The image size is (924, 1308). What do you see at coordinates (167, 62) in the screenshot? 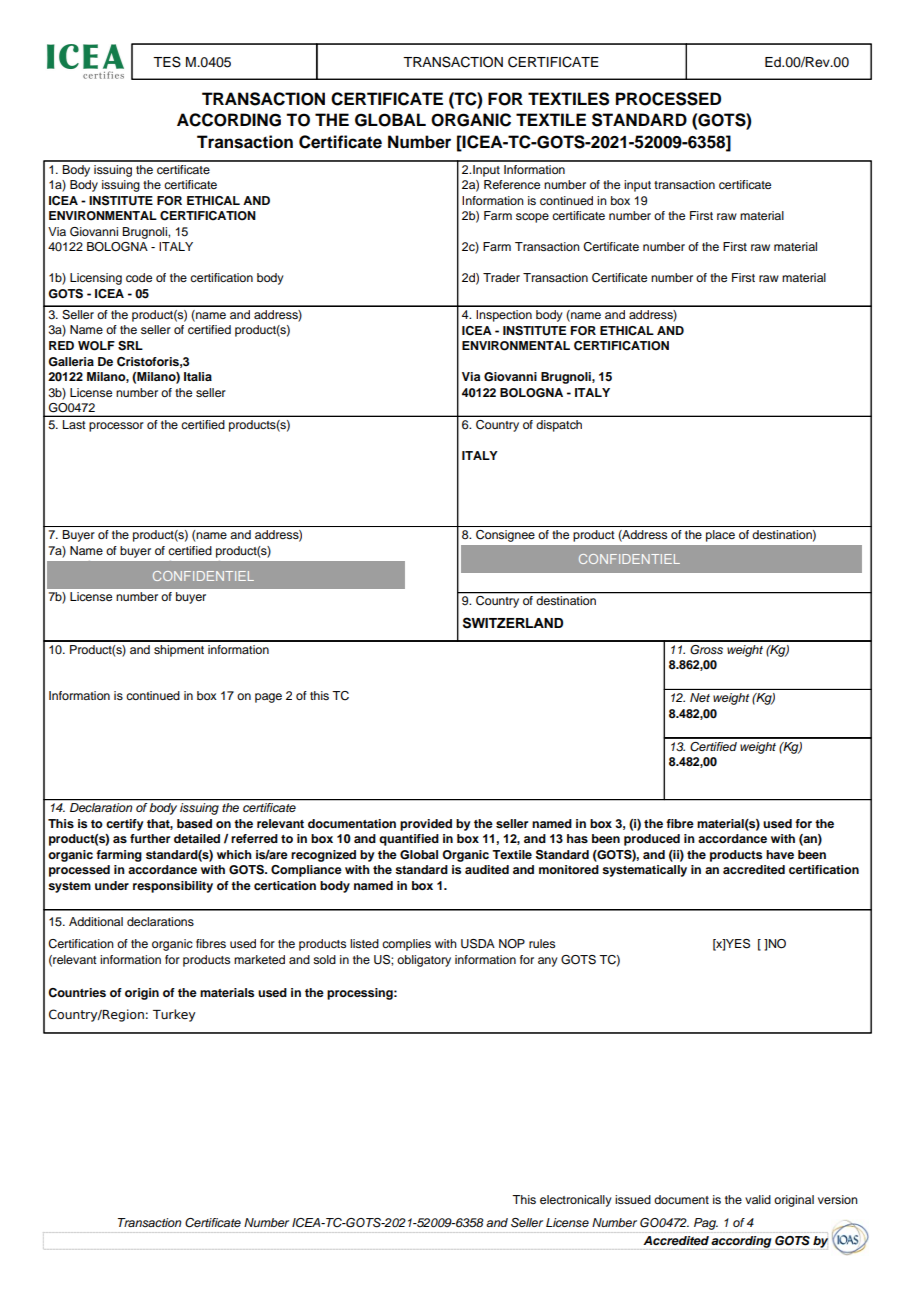
I see `TES` at bounding box center [167, 62].
